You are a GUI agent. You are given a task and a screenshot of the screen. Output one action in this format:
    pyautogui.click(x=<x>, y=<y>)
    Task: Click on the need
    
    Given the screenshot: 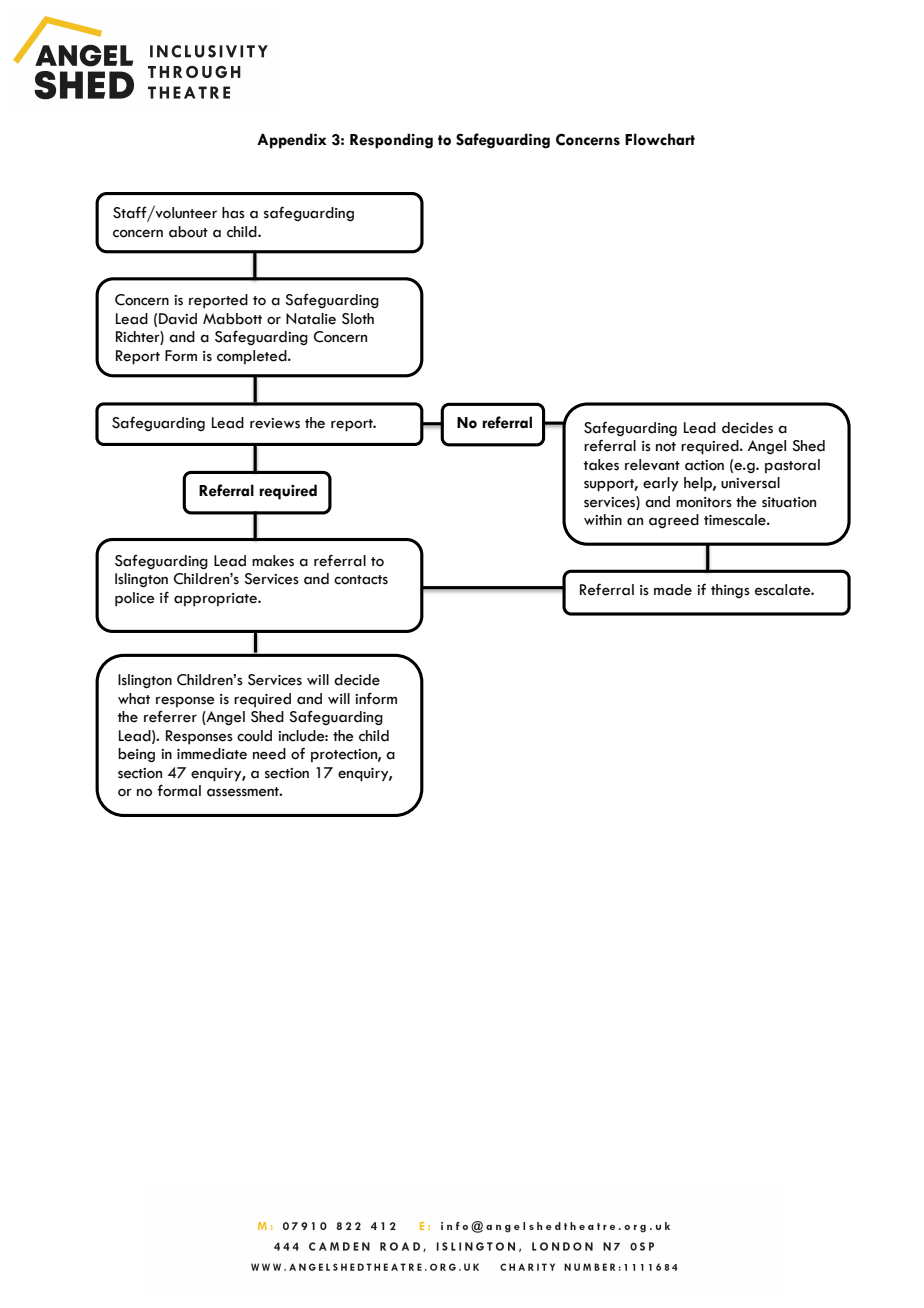 What is the action you would take?
    pyautogui.click(x=269, y=754)
